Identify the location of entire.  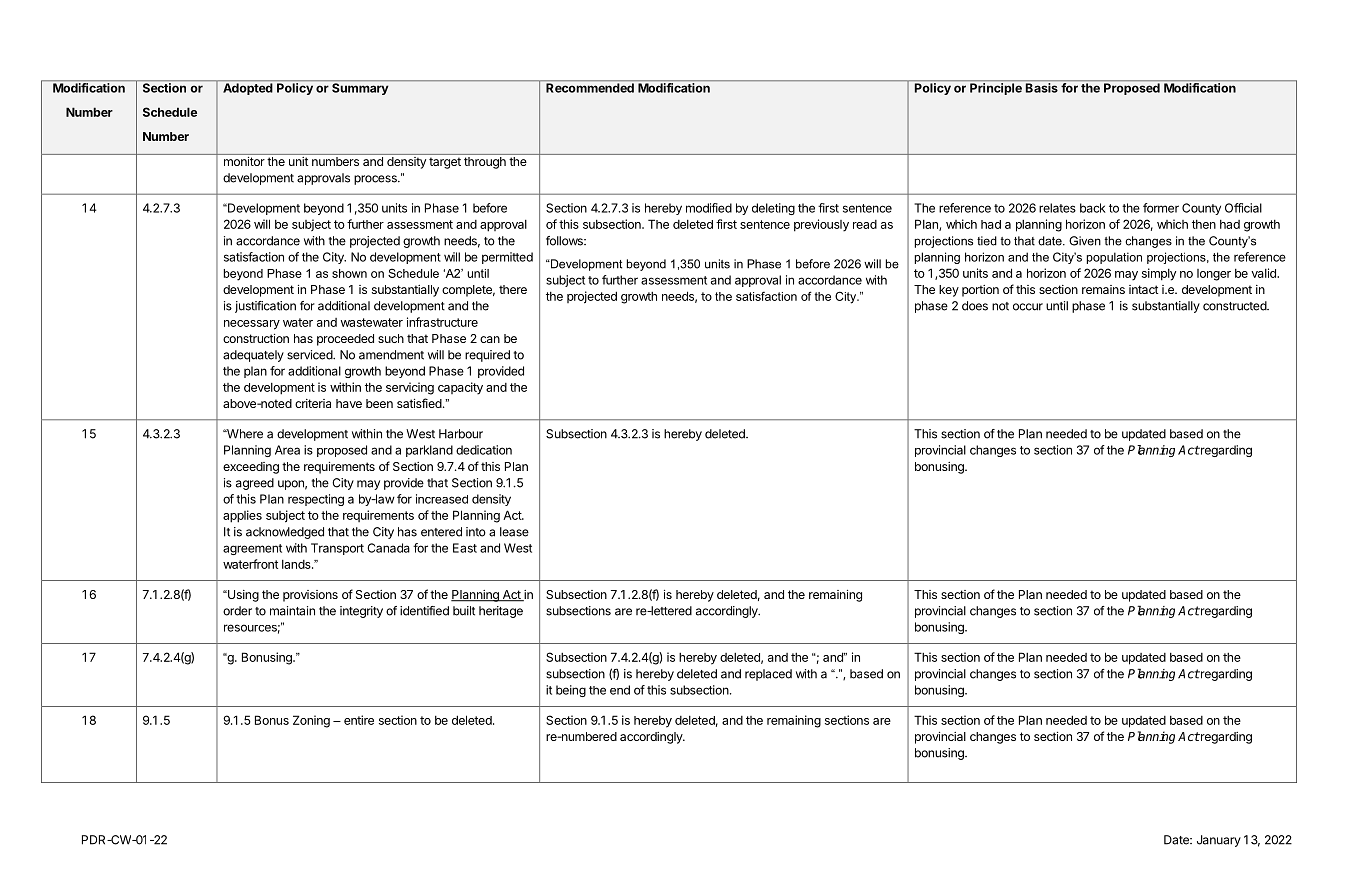
(359, 720).
